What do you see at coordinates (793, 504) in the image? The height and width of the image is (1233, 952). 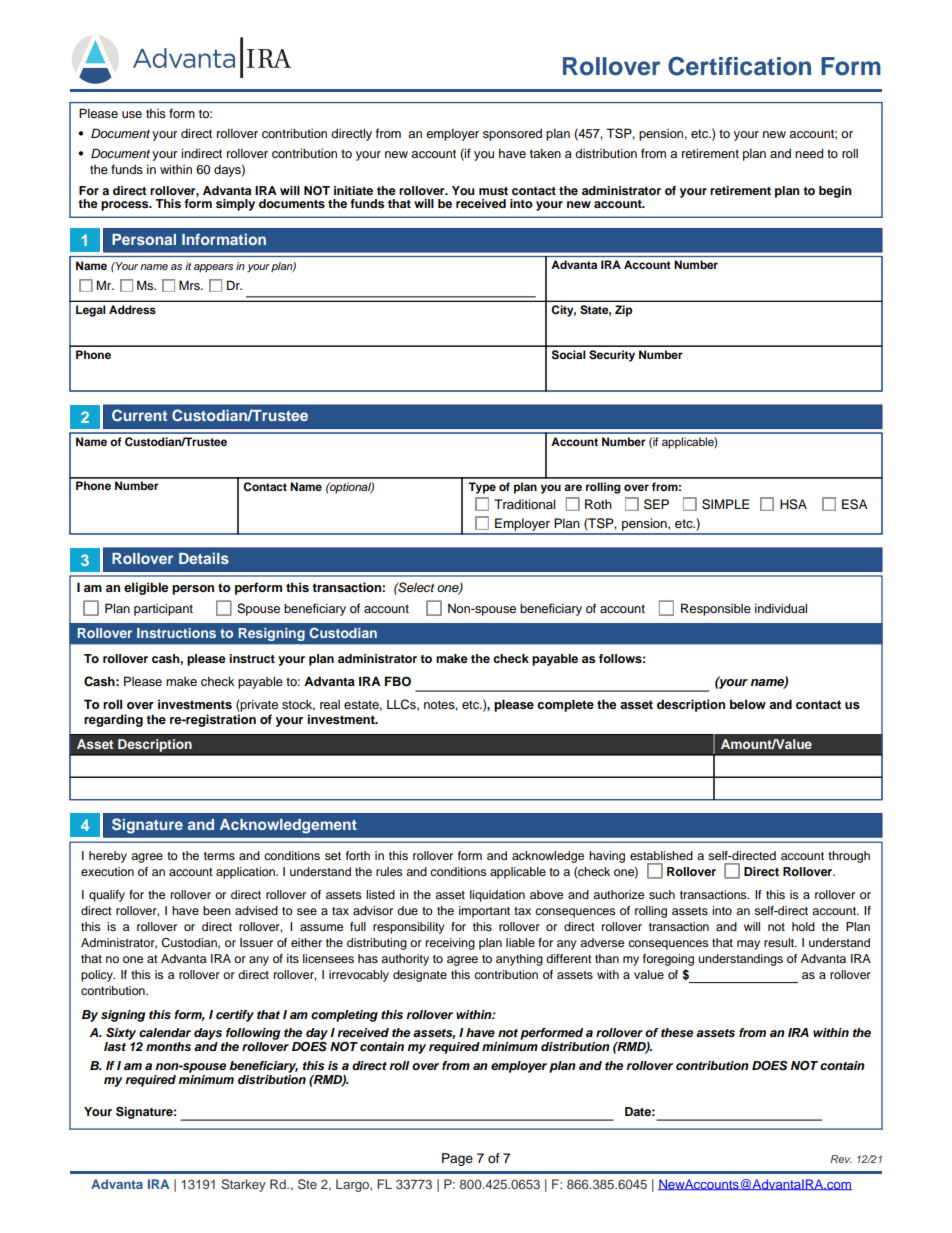 I see `HSA` at bounding box center [793, 504].
